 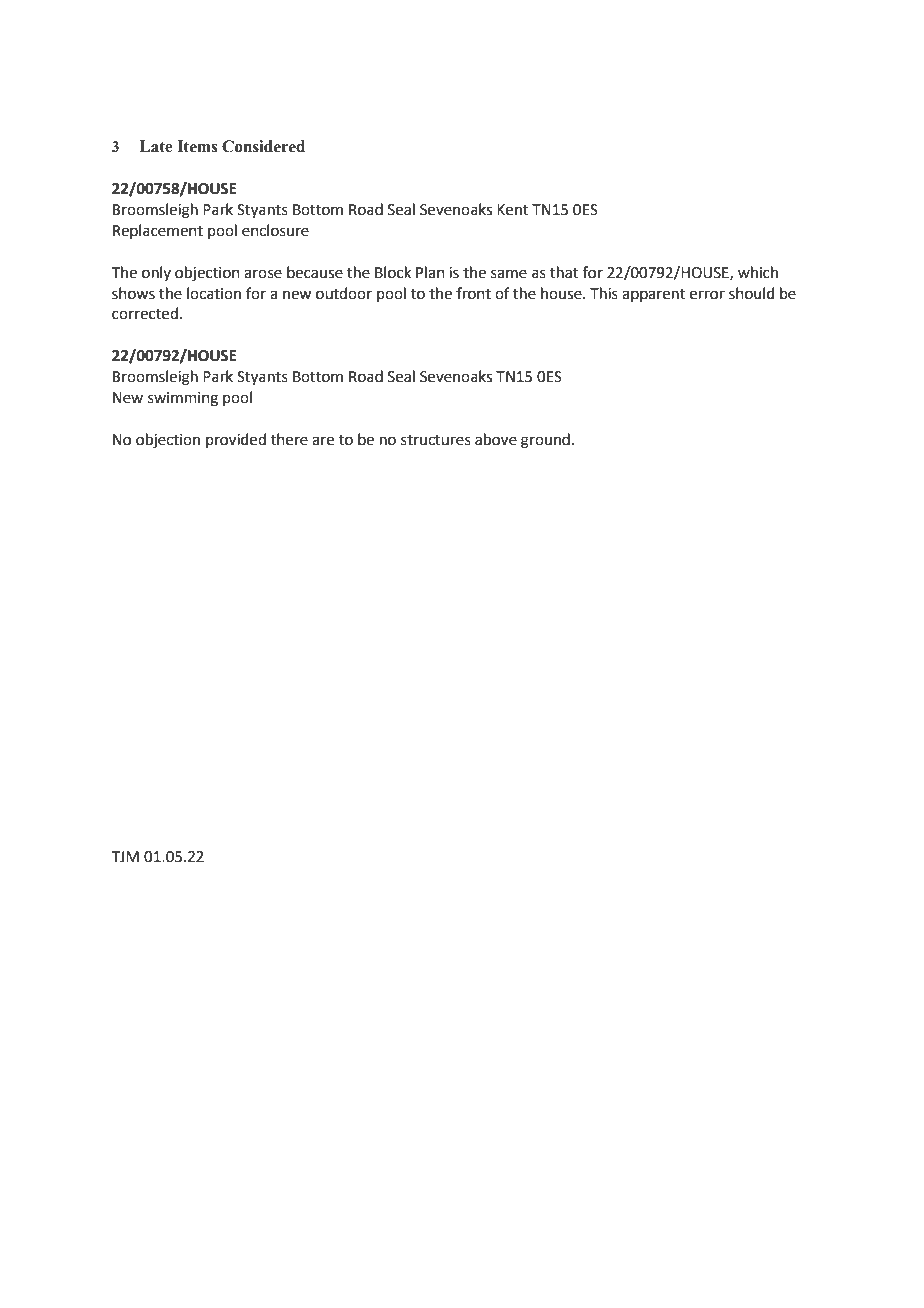 What do you see at coordinates (263, 146) in the page?
I see `Considered` at bounding box center [263, 146].
